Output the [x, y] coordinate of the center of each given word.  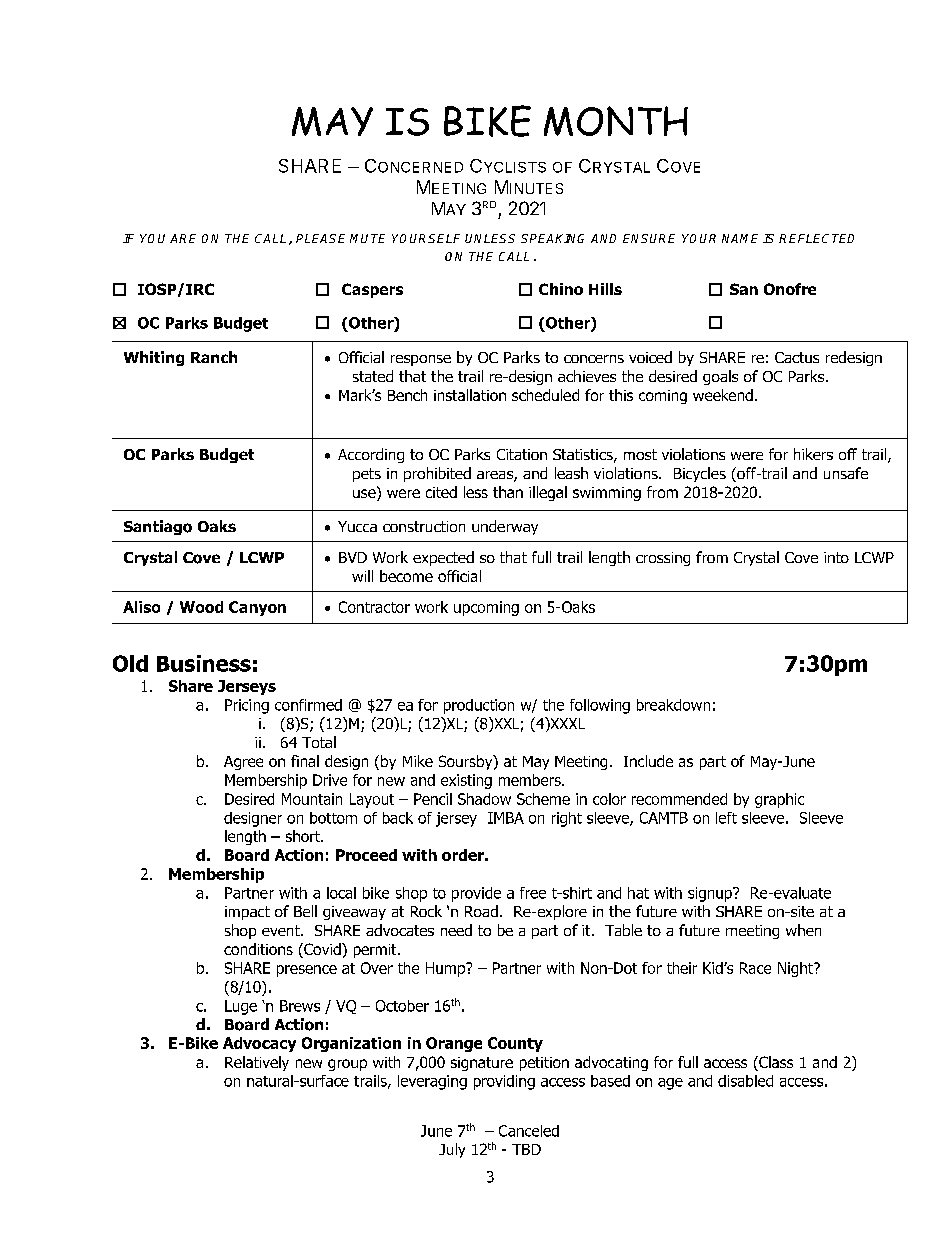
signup [711, 894]
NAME [740, 238]
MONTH [616, 121]
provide [476, 894]
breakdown [673, 705]
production [479, 706]
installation [470, 395]
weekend [723, 395]
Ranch [214, 357]
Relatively [257, 1063]
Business [204, 663]
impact [247, 913]
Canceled [529, 1131]
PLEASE [320, 238]
